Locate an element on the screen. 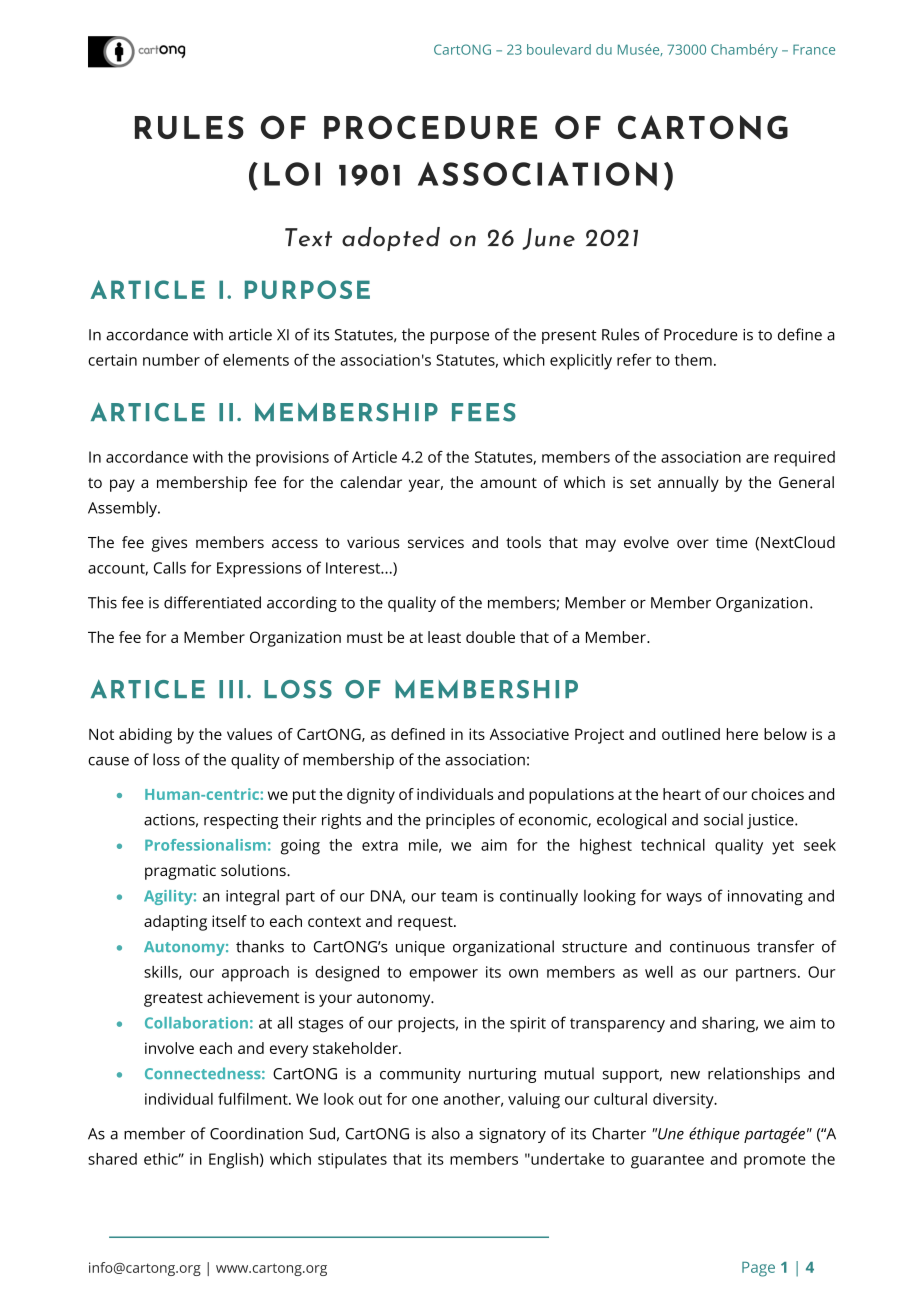  France is located at coordinates (814, 49).
